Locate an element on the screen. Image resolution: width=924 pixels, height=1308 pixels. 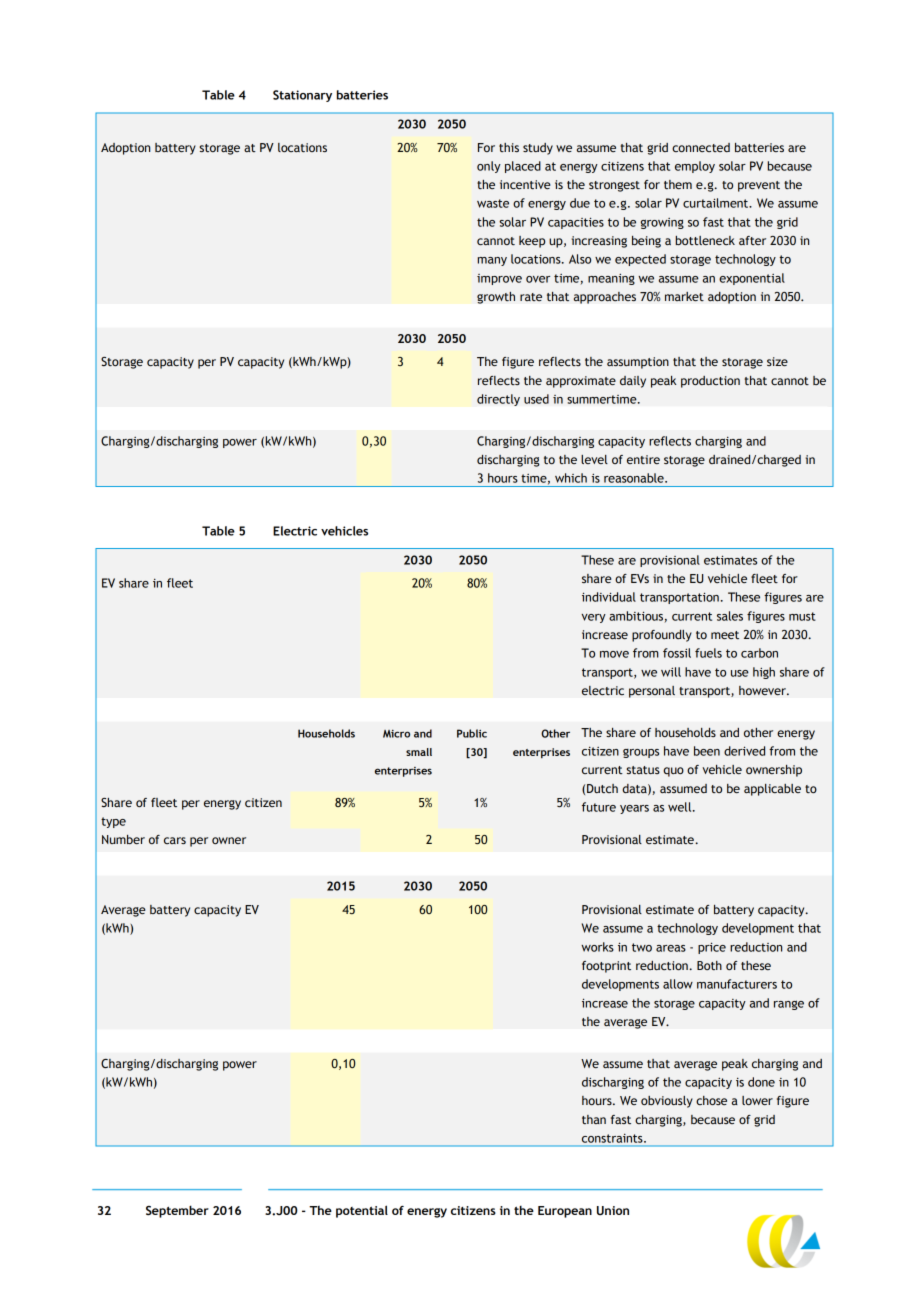
September is located at coordinates (177, 1211).
